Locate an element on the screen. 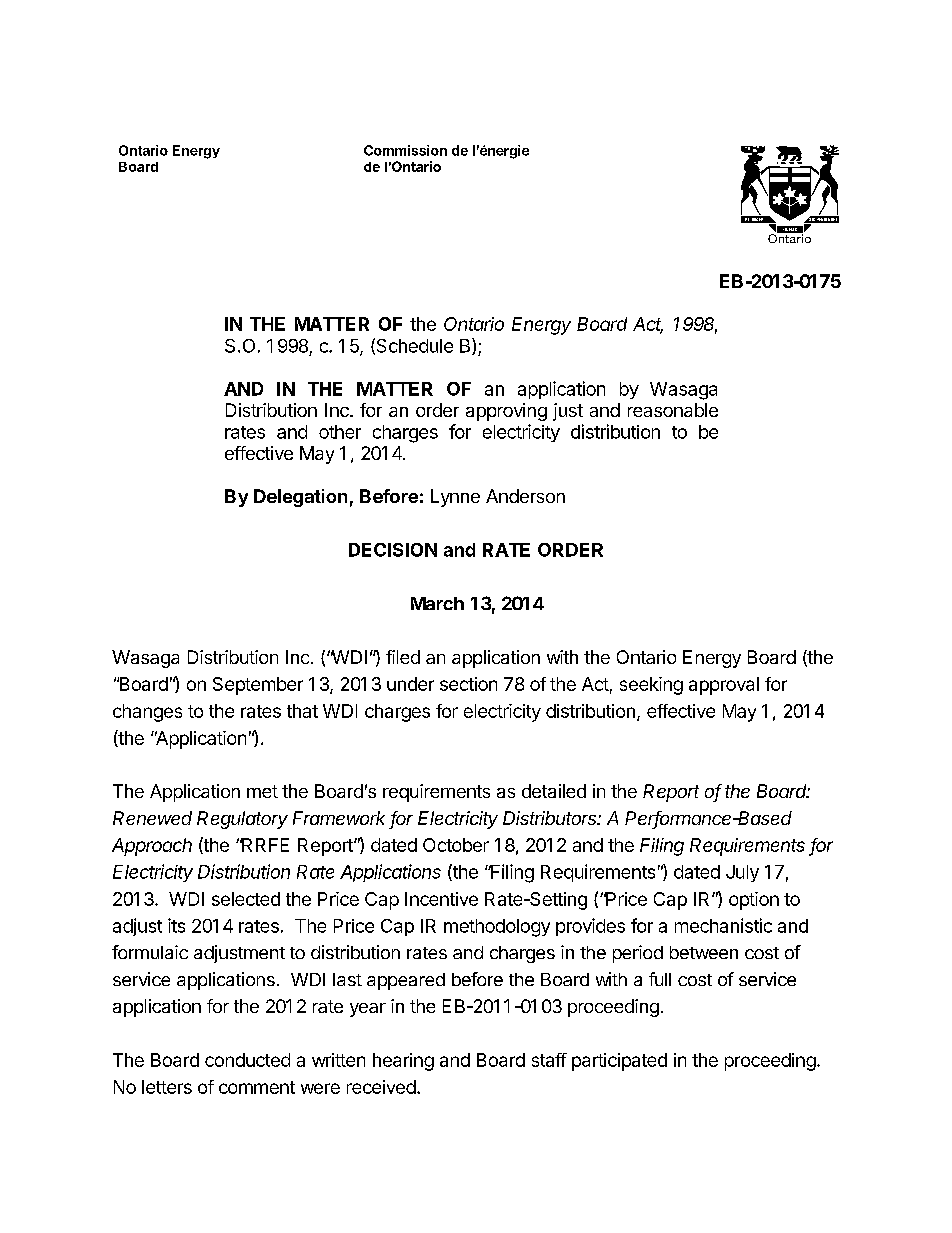 The width and height of the screenshot is (952, 1233). conducted is located at coordinates (247, 1060).
